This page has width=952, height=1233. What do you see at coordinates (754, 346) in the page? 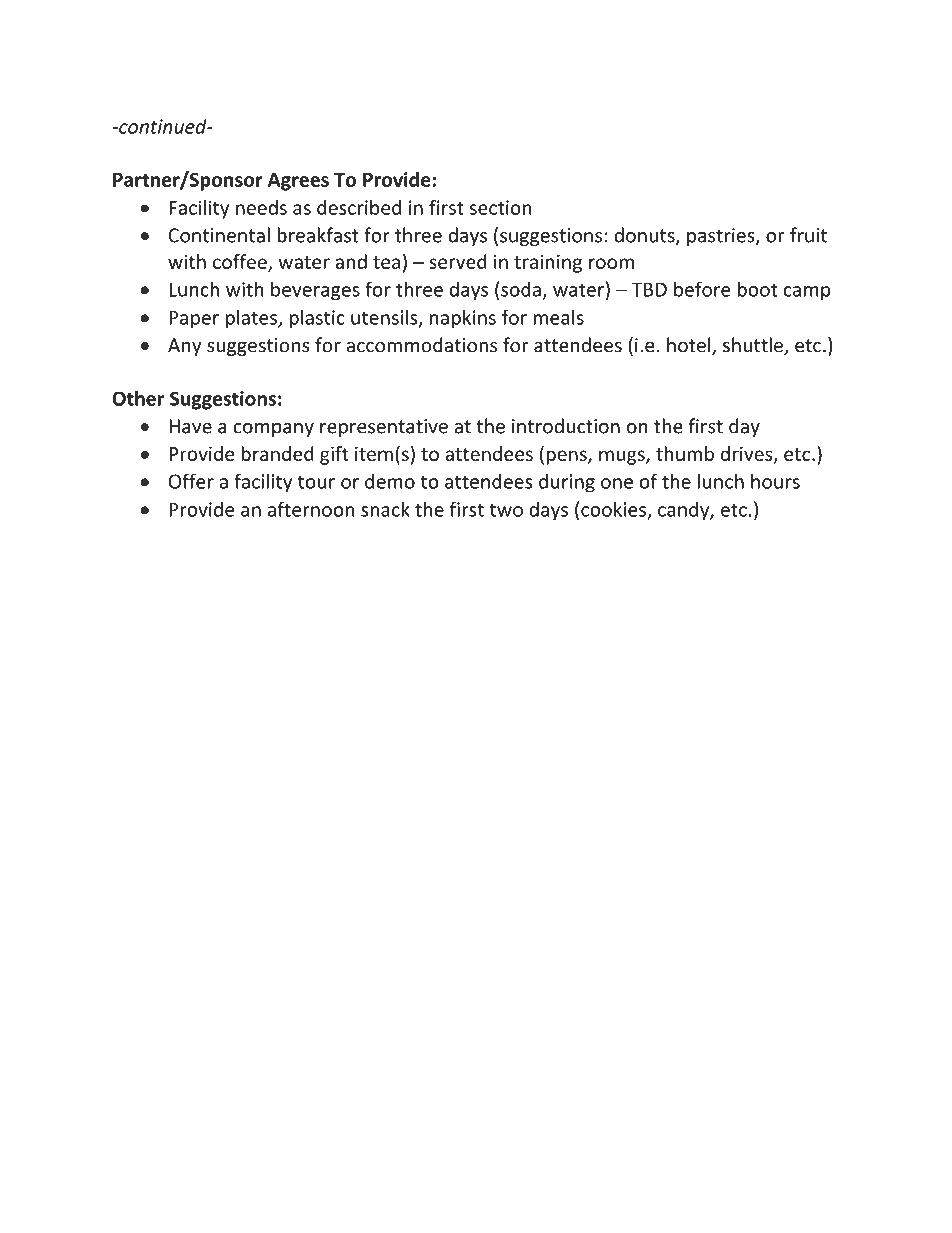
I see `shuttle` at bounding box center [754, 346].
